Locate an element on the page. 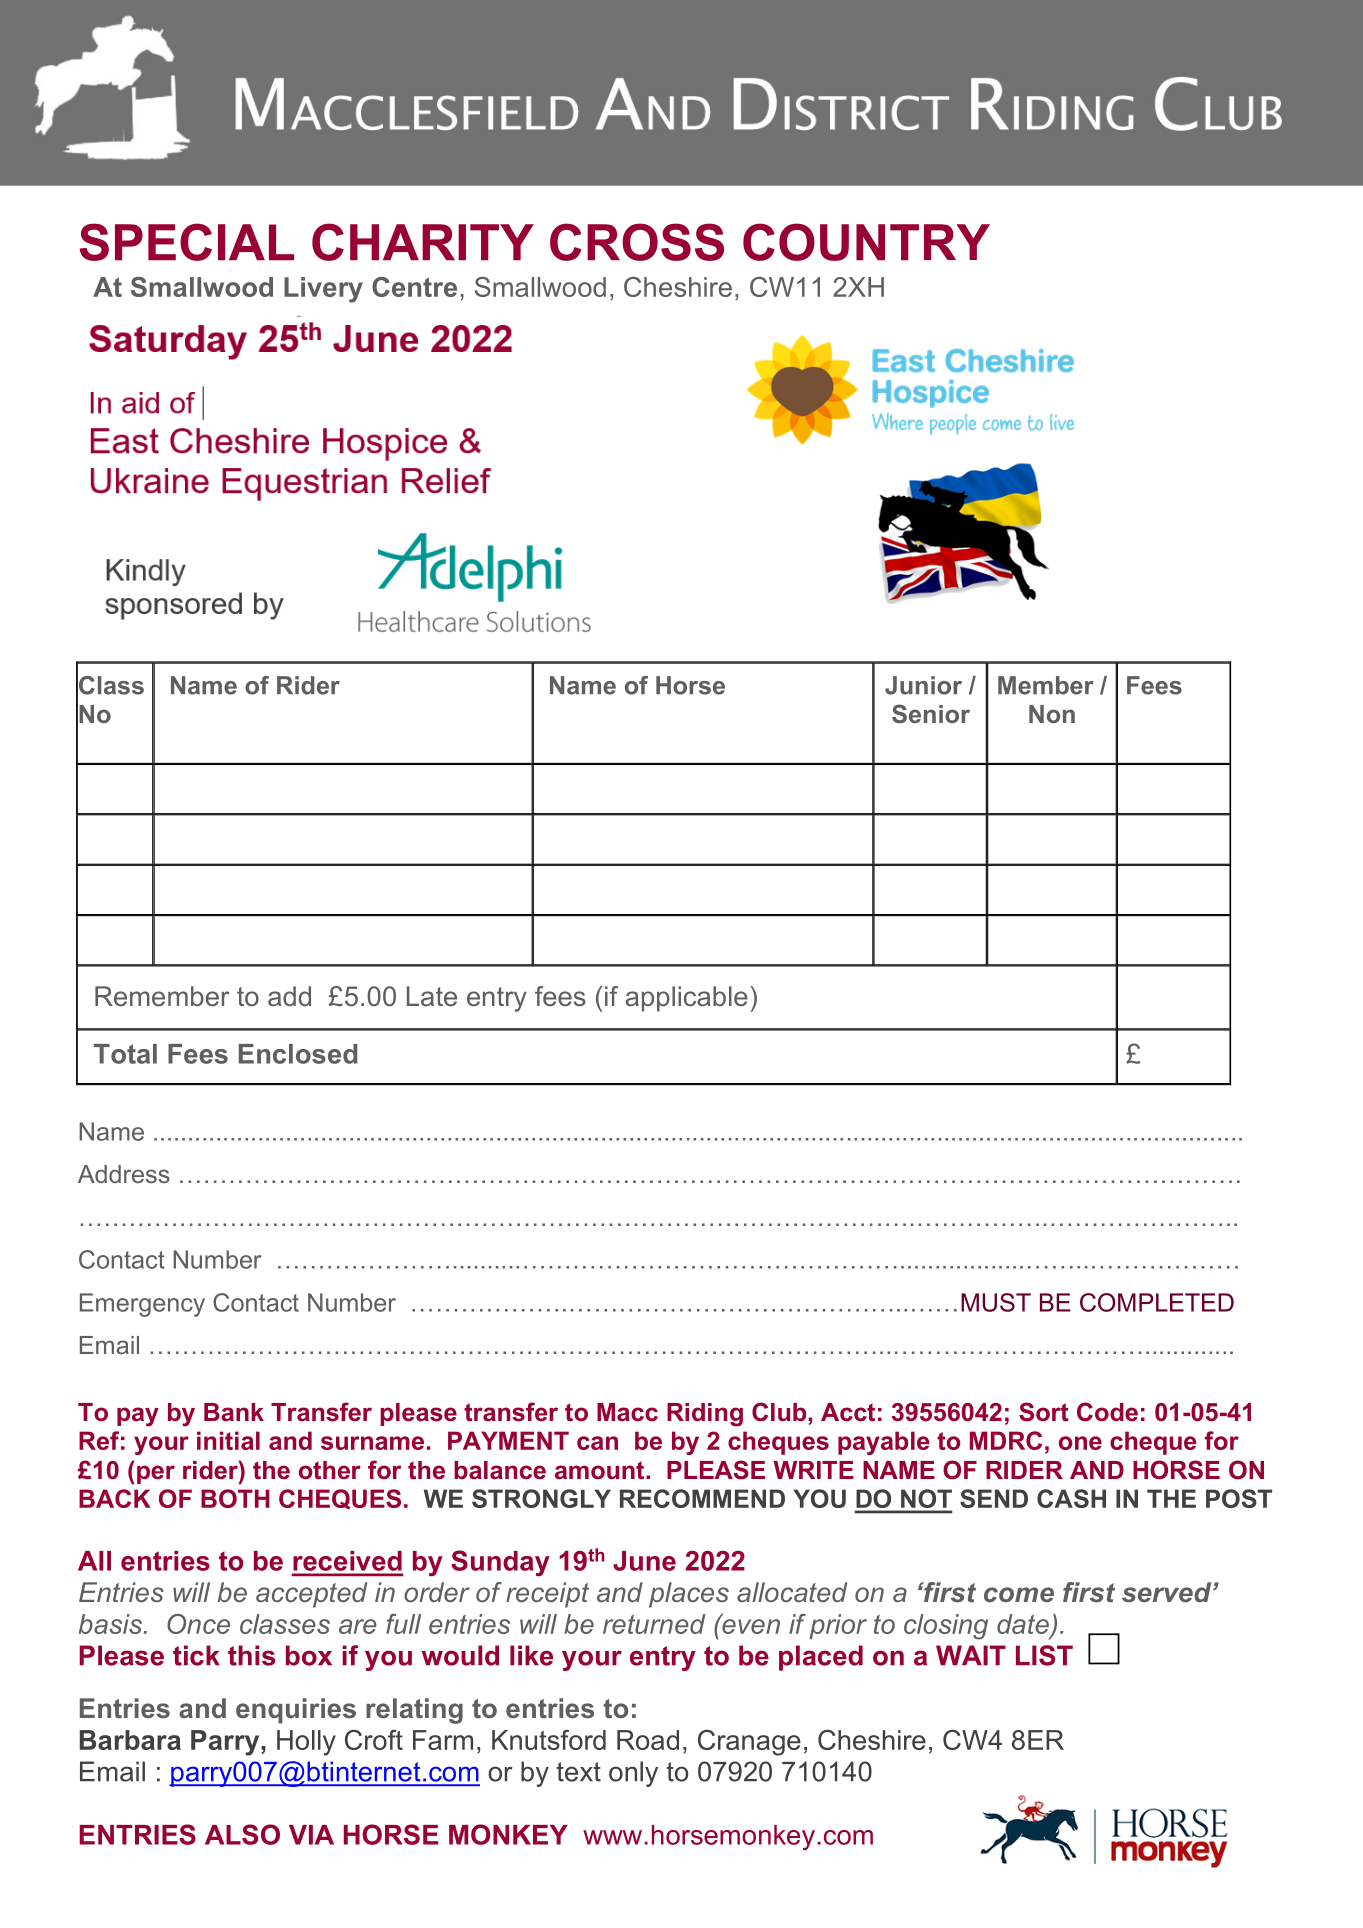  Riding is located at coordinates (705, 1415).
